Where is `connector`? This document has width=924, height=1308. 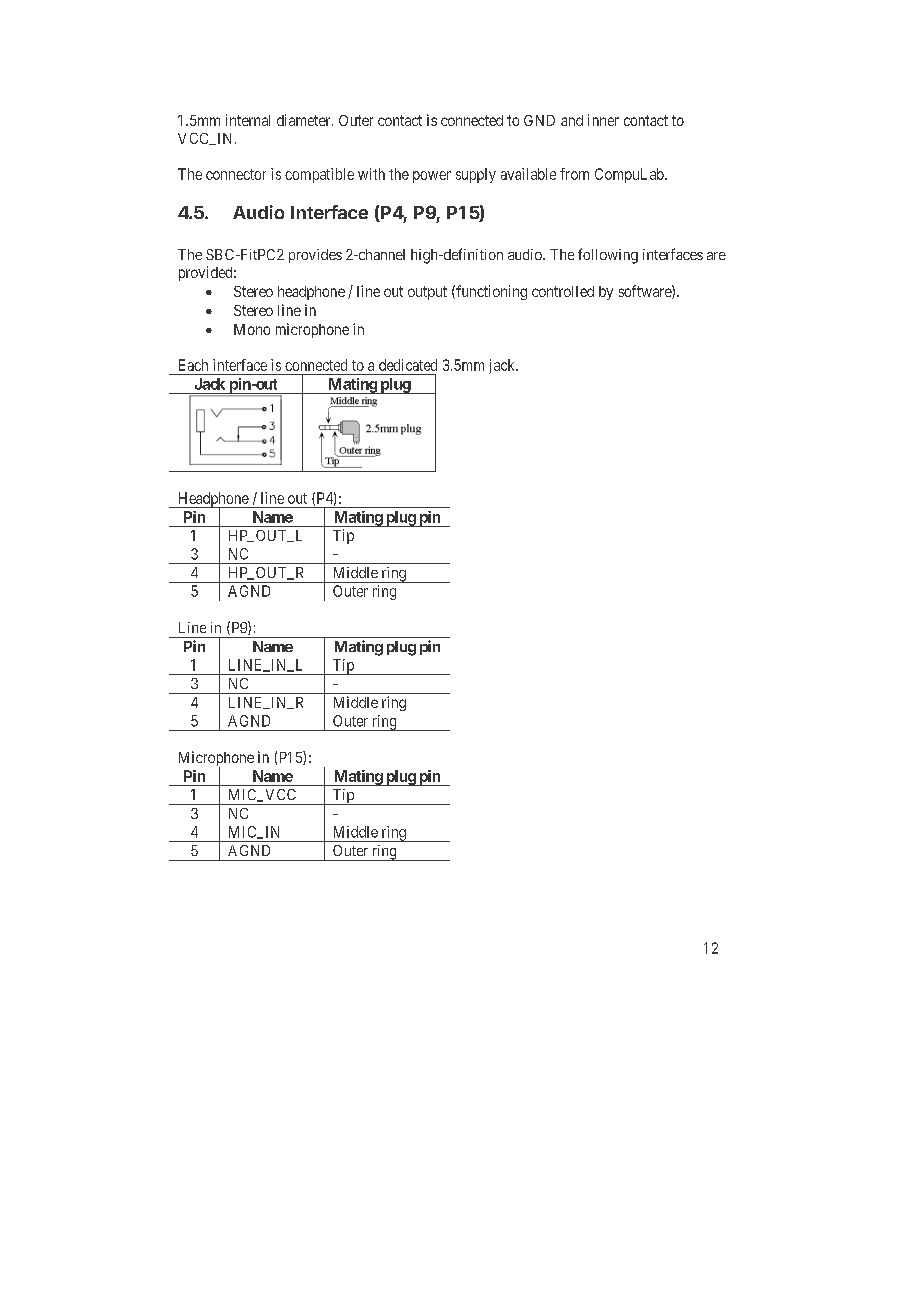 connector is located at coordinates (236, 174).
